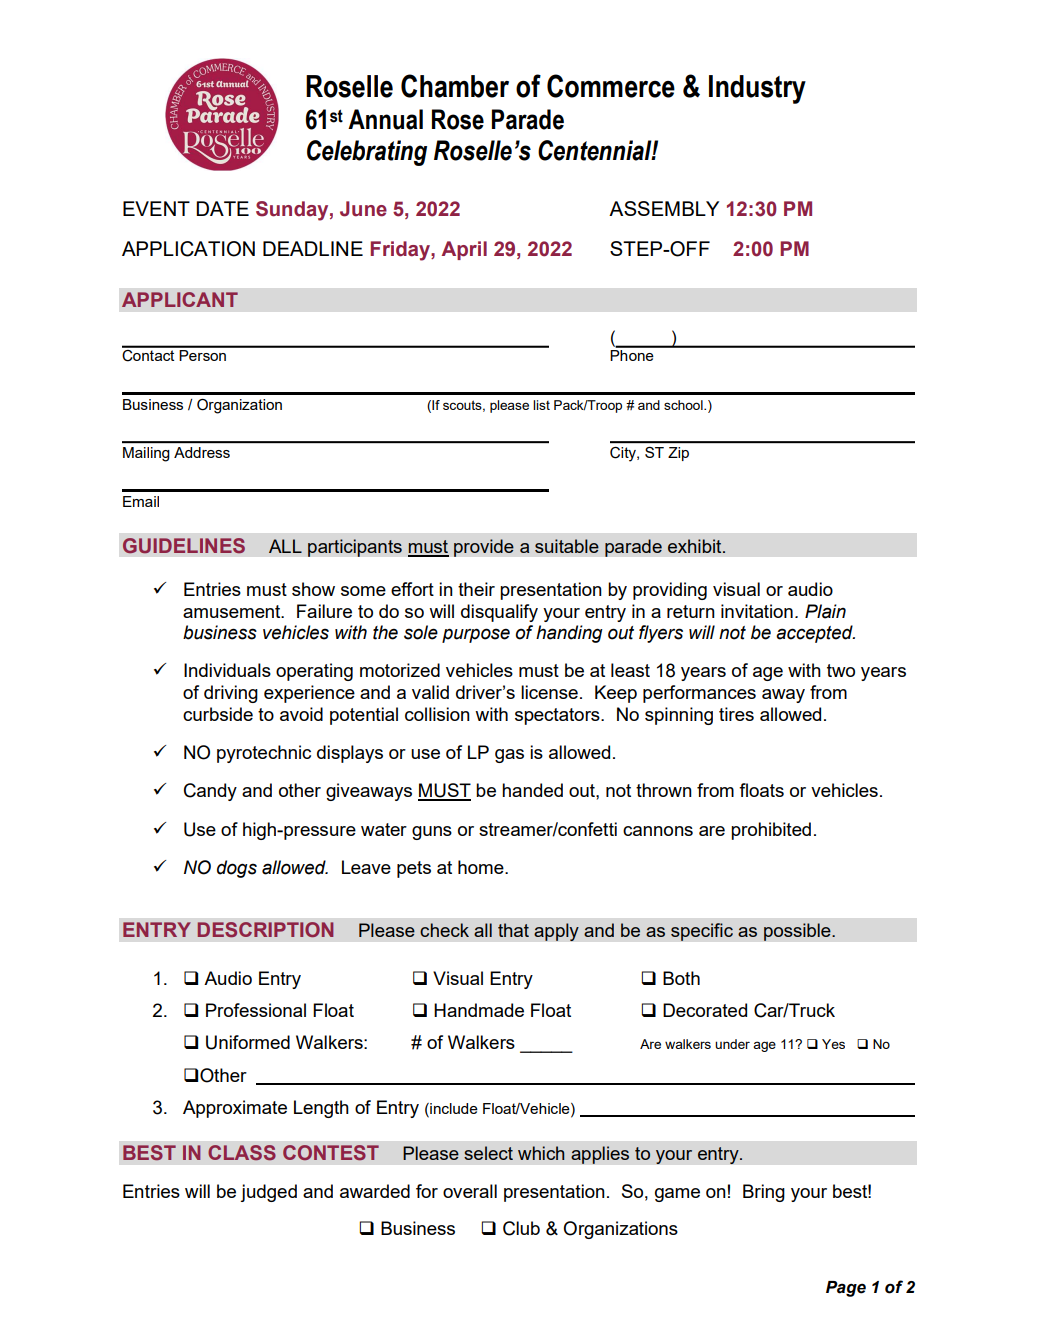 Image resolution: width=1037 pixels, height=1343 pixels. What do you see at coordinates (231, 694) in the screenshot?
I see `driving` at bounding box center [231, 694].
